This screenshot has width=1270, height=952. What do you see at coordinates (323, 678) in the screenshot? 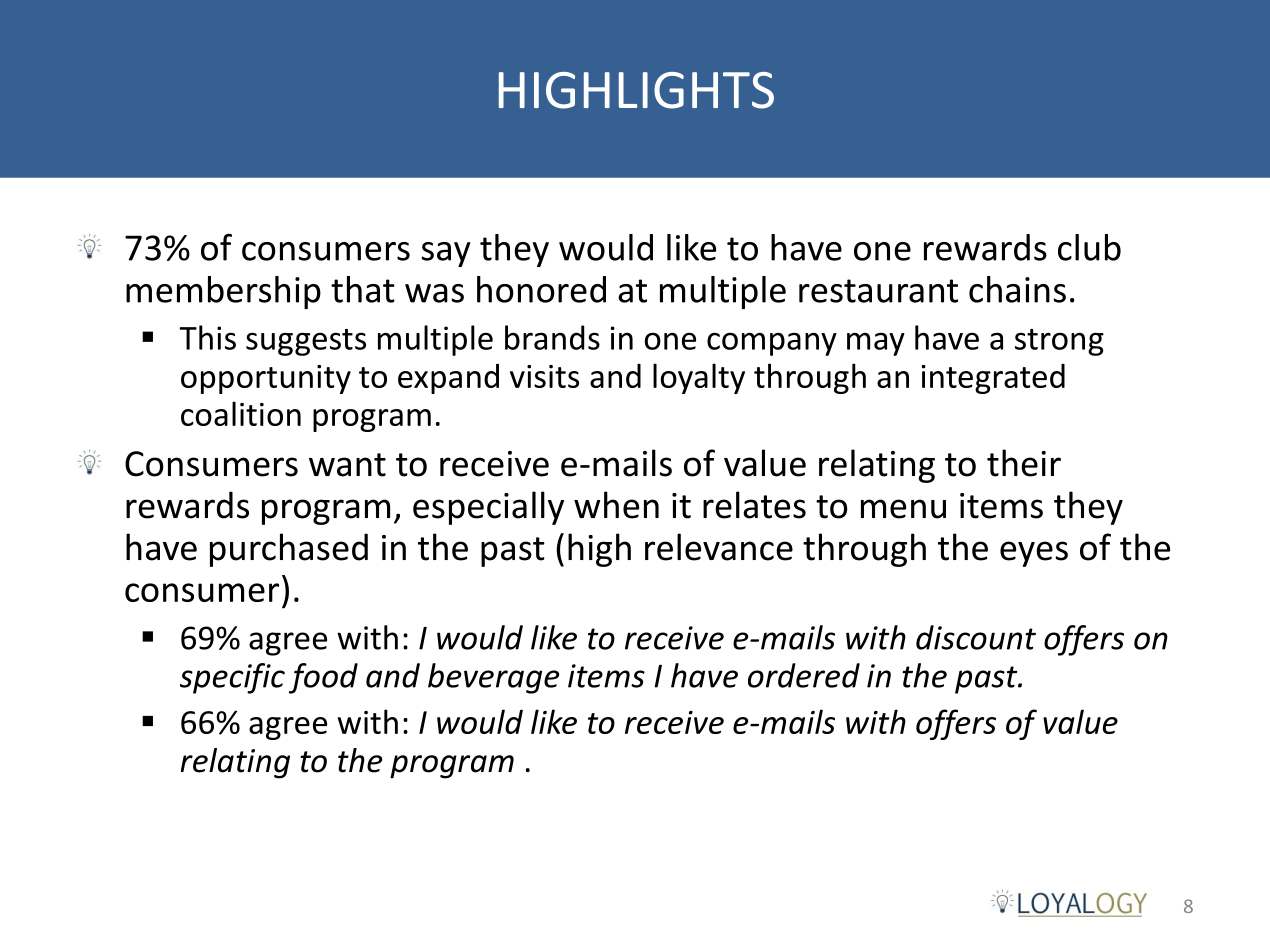
I see `food` at bounding box center [323, 678].
